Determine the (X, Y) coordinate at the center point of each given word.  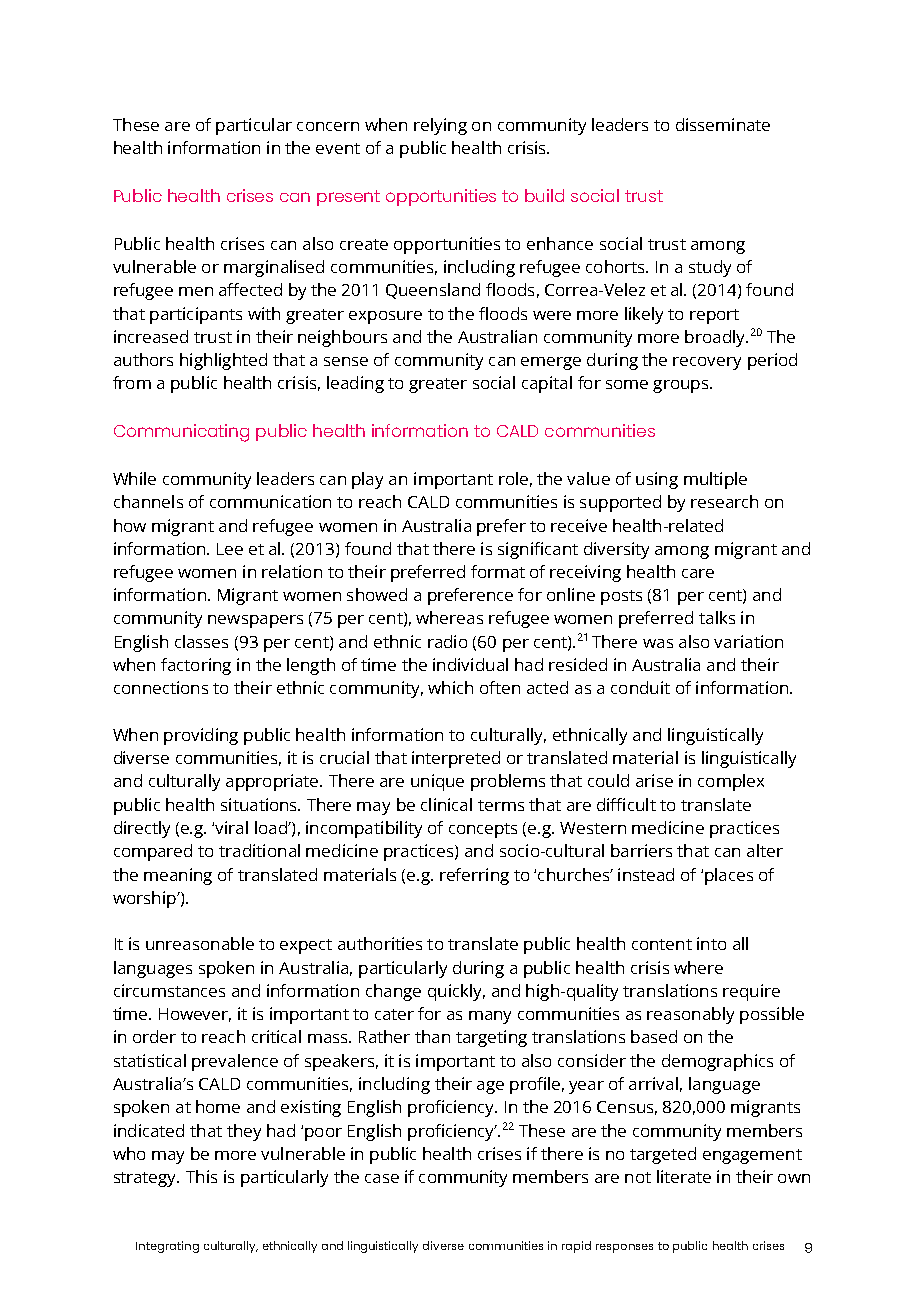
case (382, 1178)
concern (328, 126)
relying (440, 126)
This (201, 1176)
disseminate (723, 124)
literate (684, 1176)
